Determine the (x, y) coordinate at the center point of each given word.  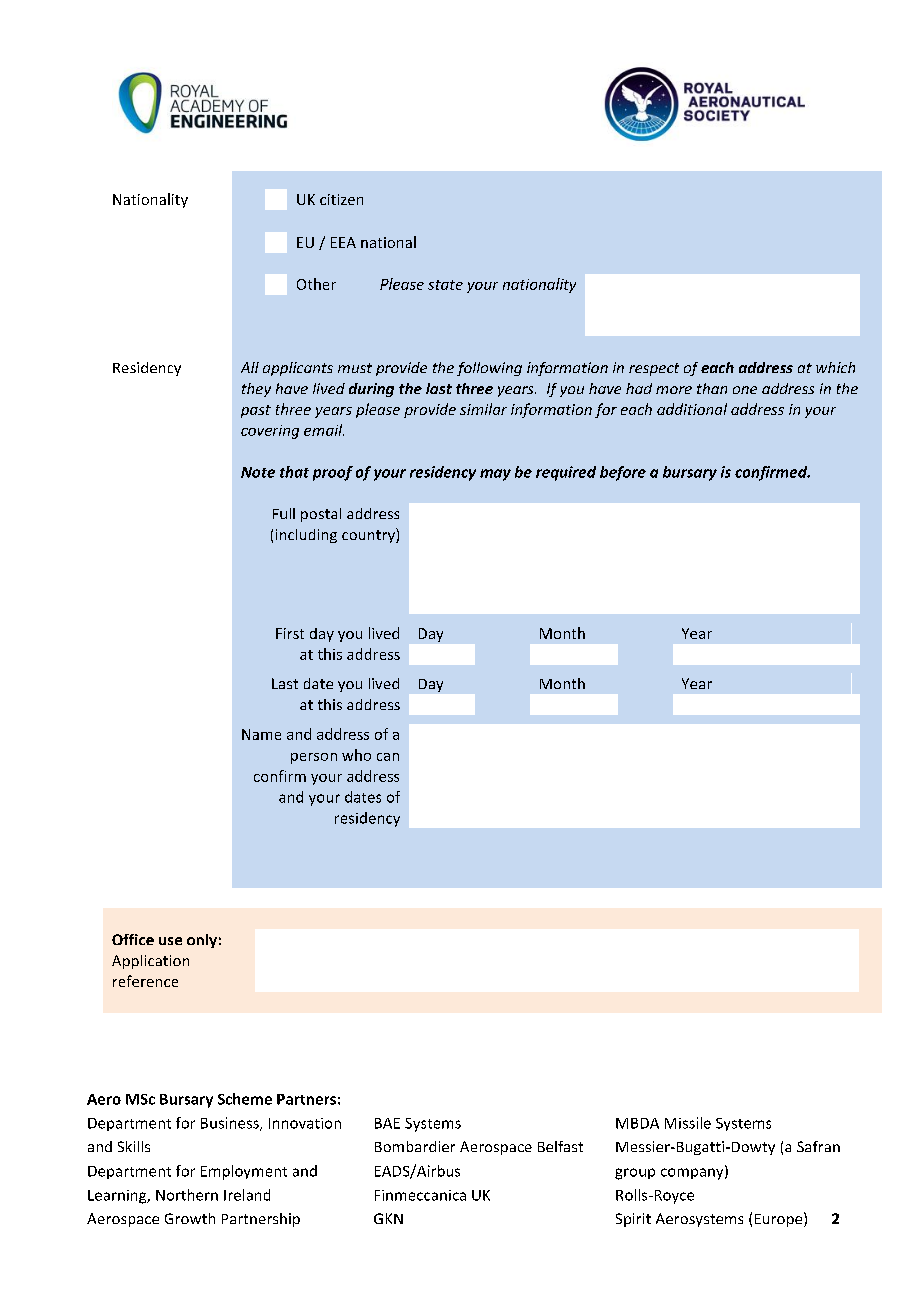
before (623, 473)
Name (261, 734)
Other (316, 284)
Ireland (247, 1195)
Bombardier (415, 1146)
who (356, 755)
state (445, 285)
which (835, 367)
